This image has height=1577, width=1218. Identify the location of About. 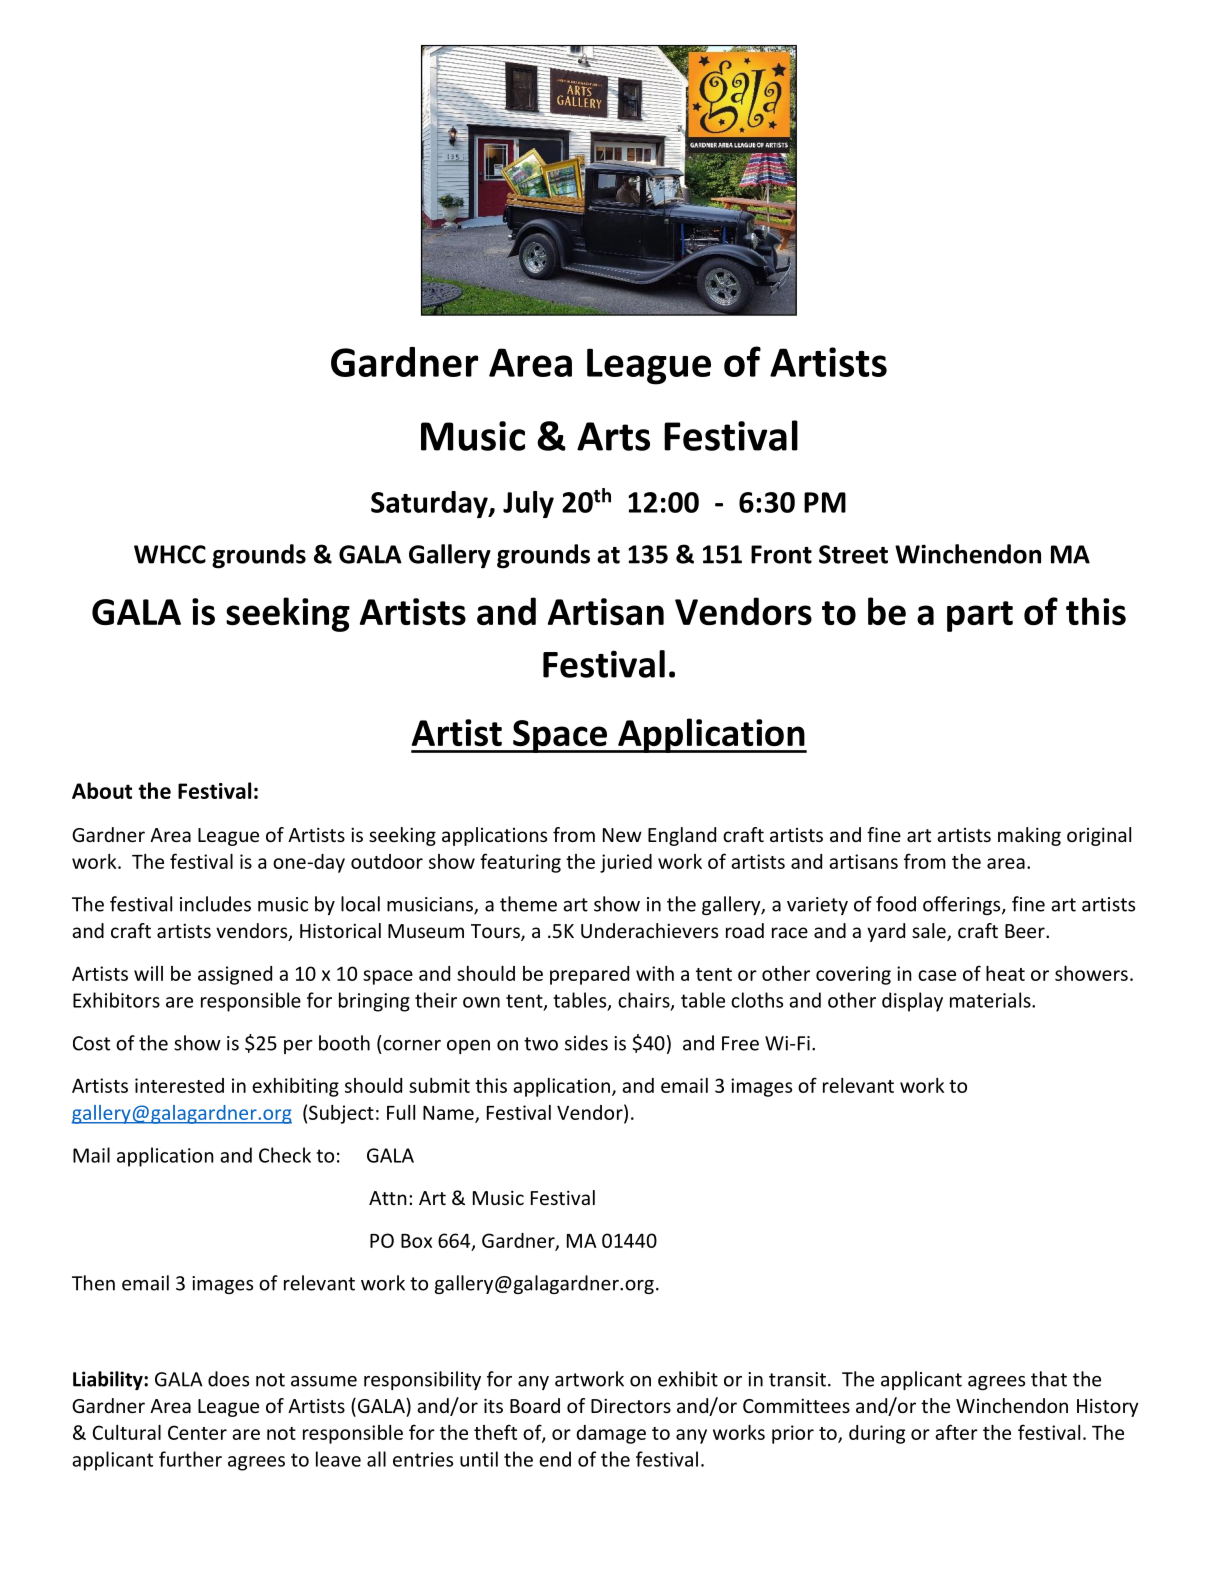
(102, 790).
